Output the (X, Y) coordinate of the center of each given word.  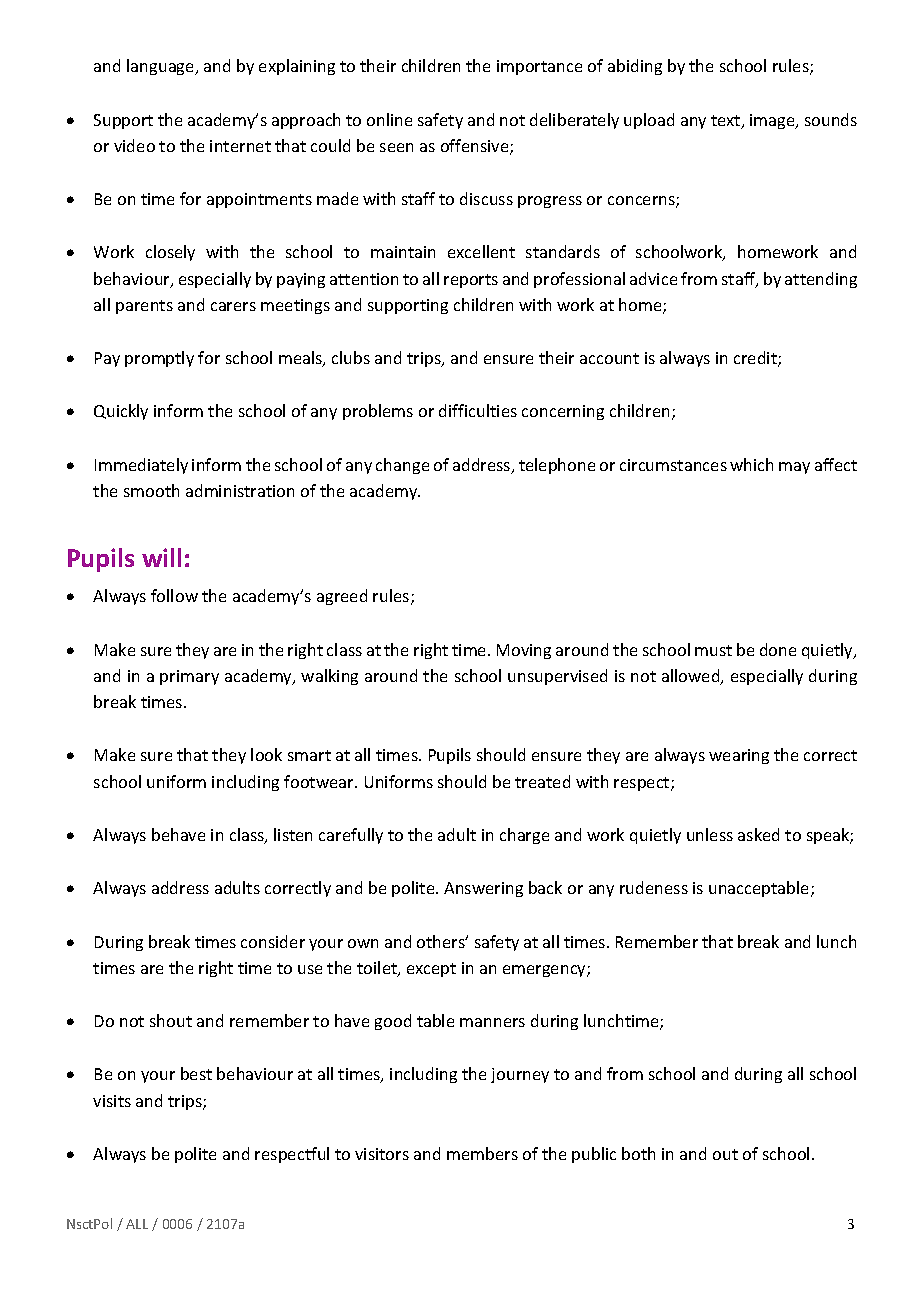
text (727, 122)
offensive (476, 147)
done (778, 649)
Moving (524, 651)
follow (174, 595)
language (162, 67)
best (196, 1073)
